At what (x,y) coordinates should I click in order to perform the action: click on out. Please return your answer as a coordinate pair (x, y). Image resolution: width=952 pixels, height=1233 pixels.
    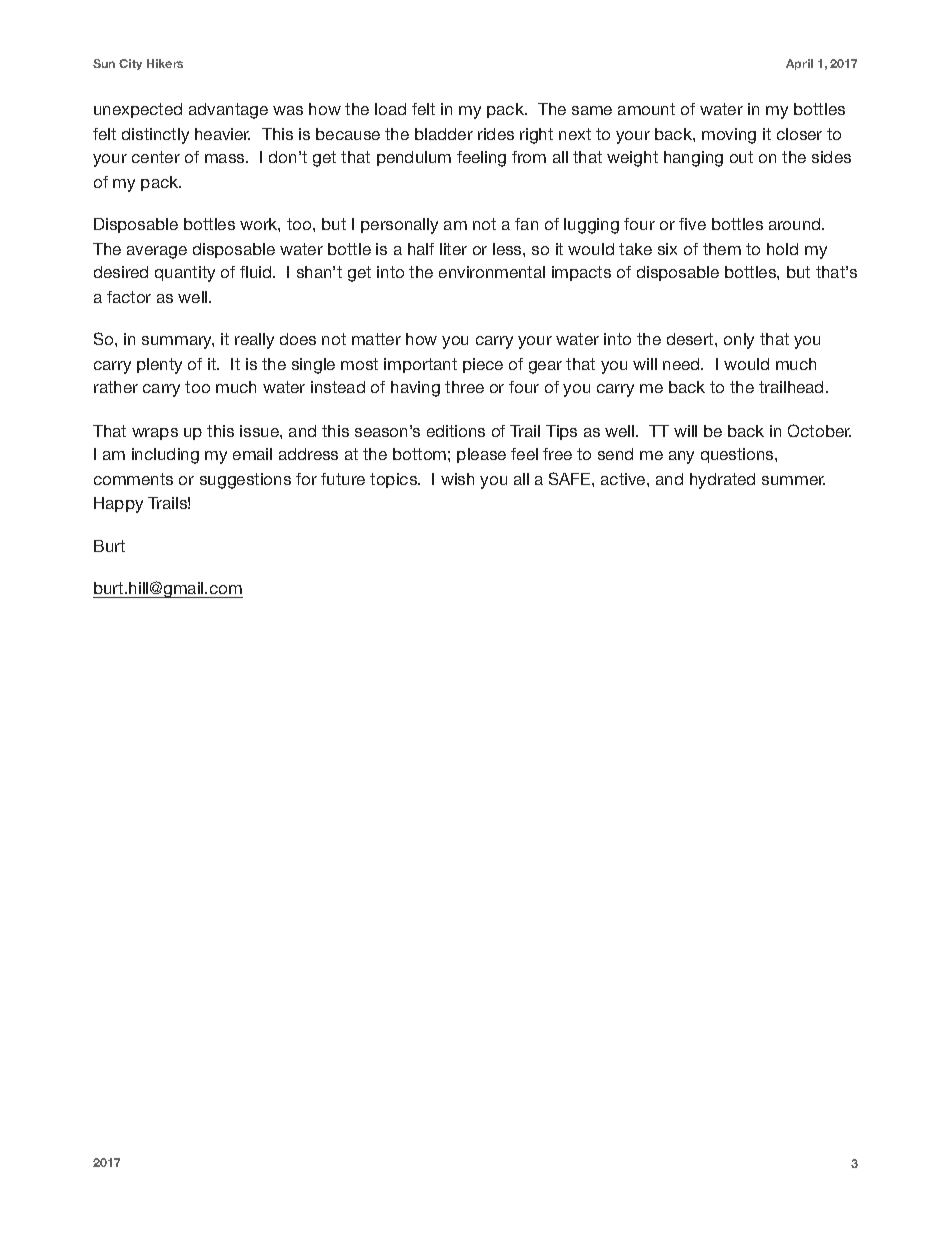
    Looking at the image, I should click on (741, 157).
